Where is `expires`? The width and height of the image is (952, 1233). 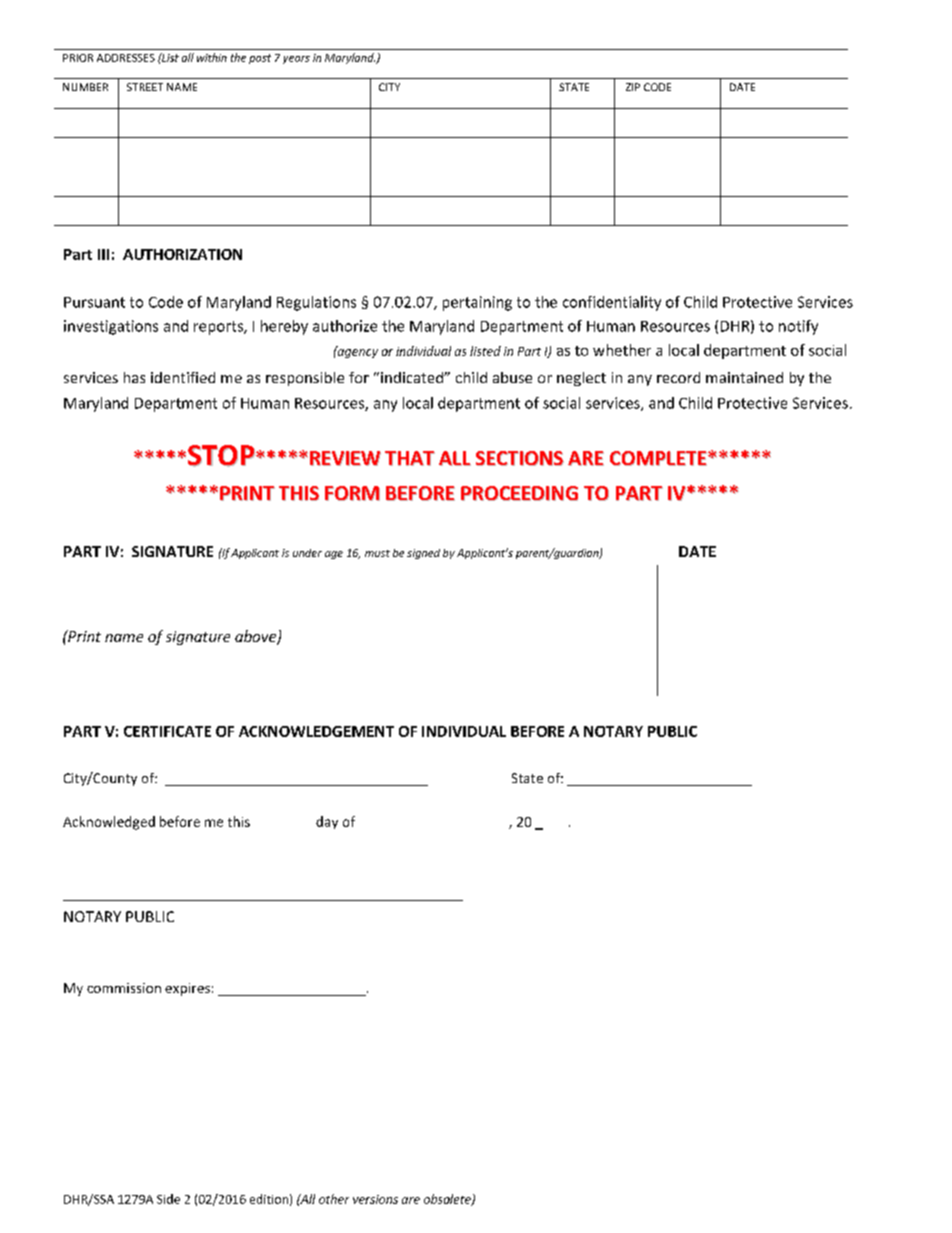
expires is located at coordinates (187, 989).
